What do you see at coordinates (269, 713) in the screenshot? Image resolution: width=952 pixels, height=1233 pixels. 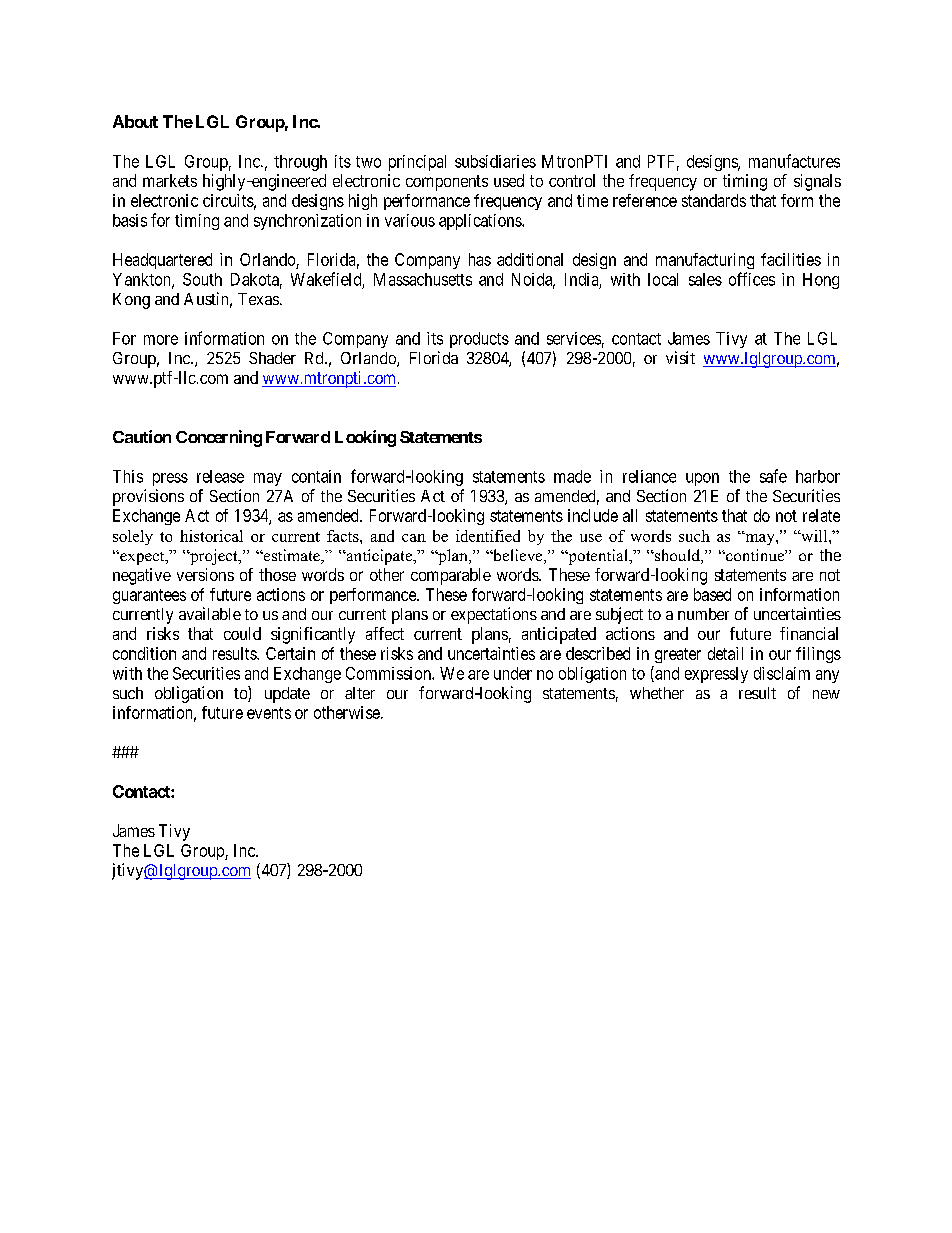 I see `events` at bounding box center [269, 713].
